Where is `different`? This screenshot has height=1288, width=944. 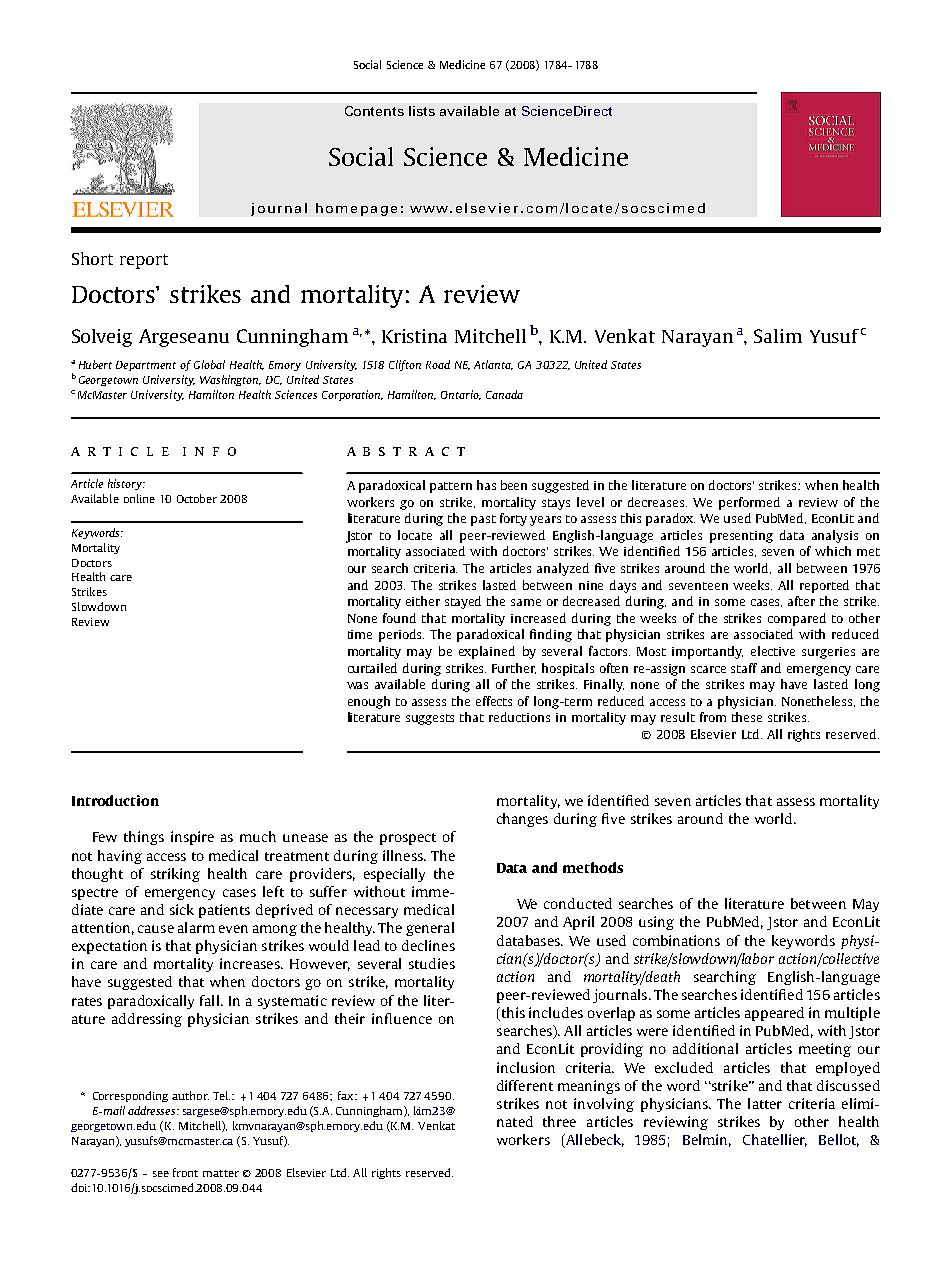
different is located at coordinates (525, 1085).
